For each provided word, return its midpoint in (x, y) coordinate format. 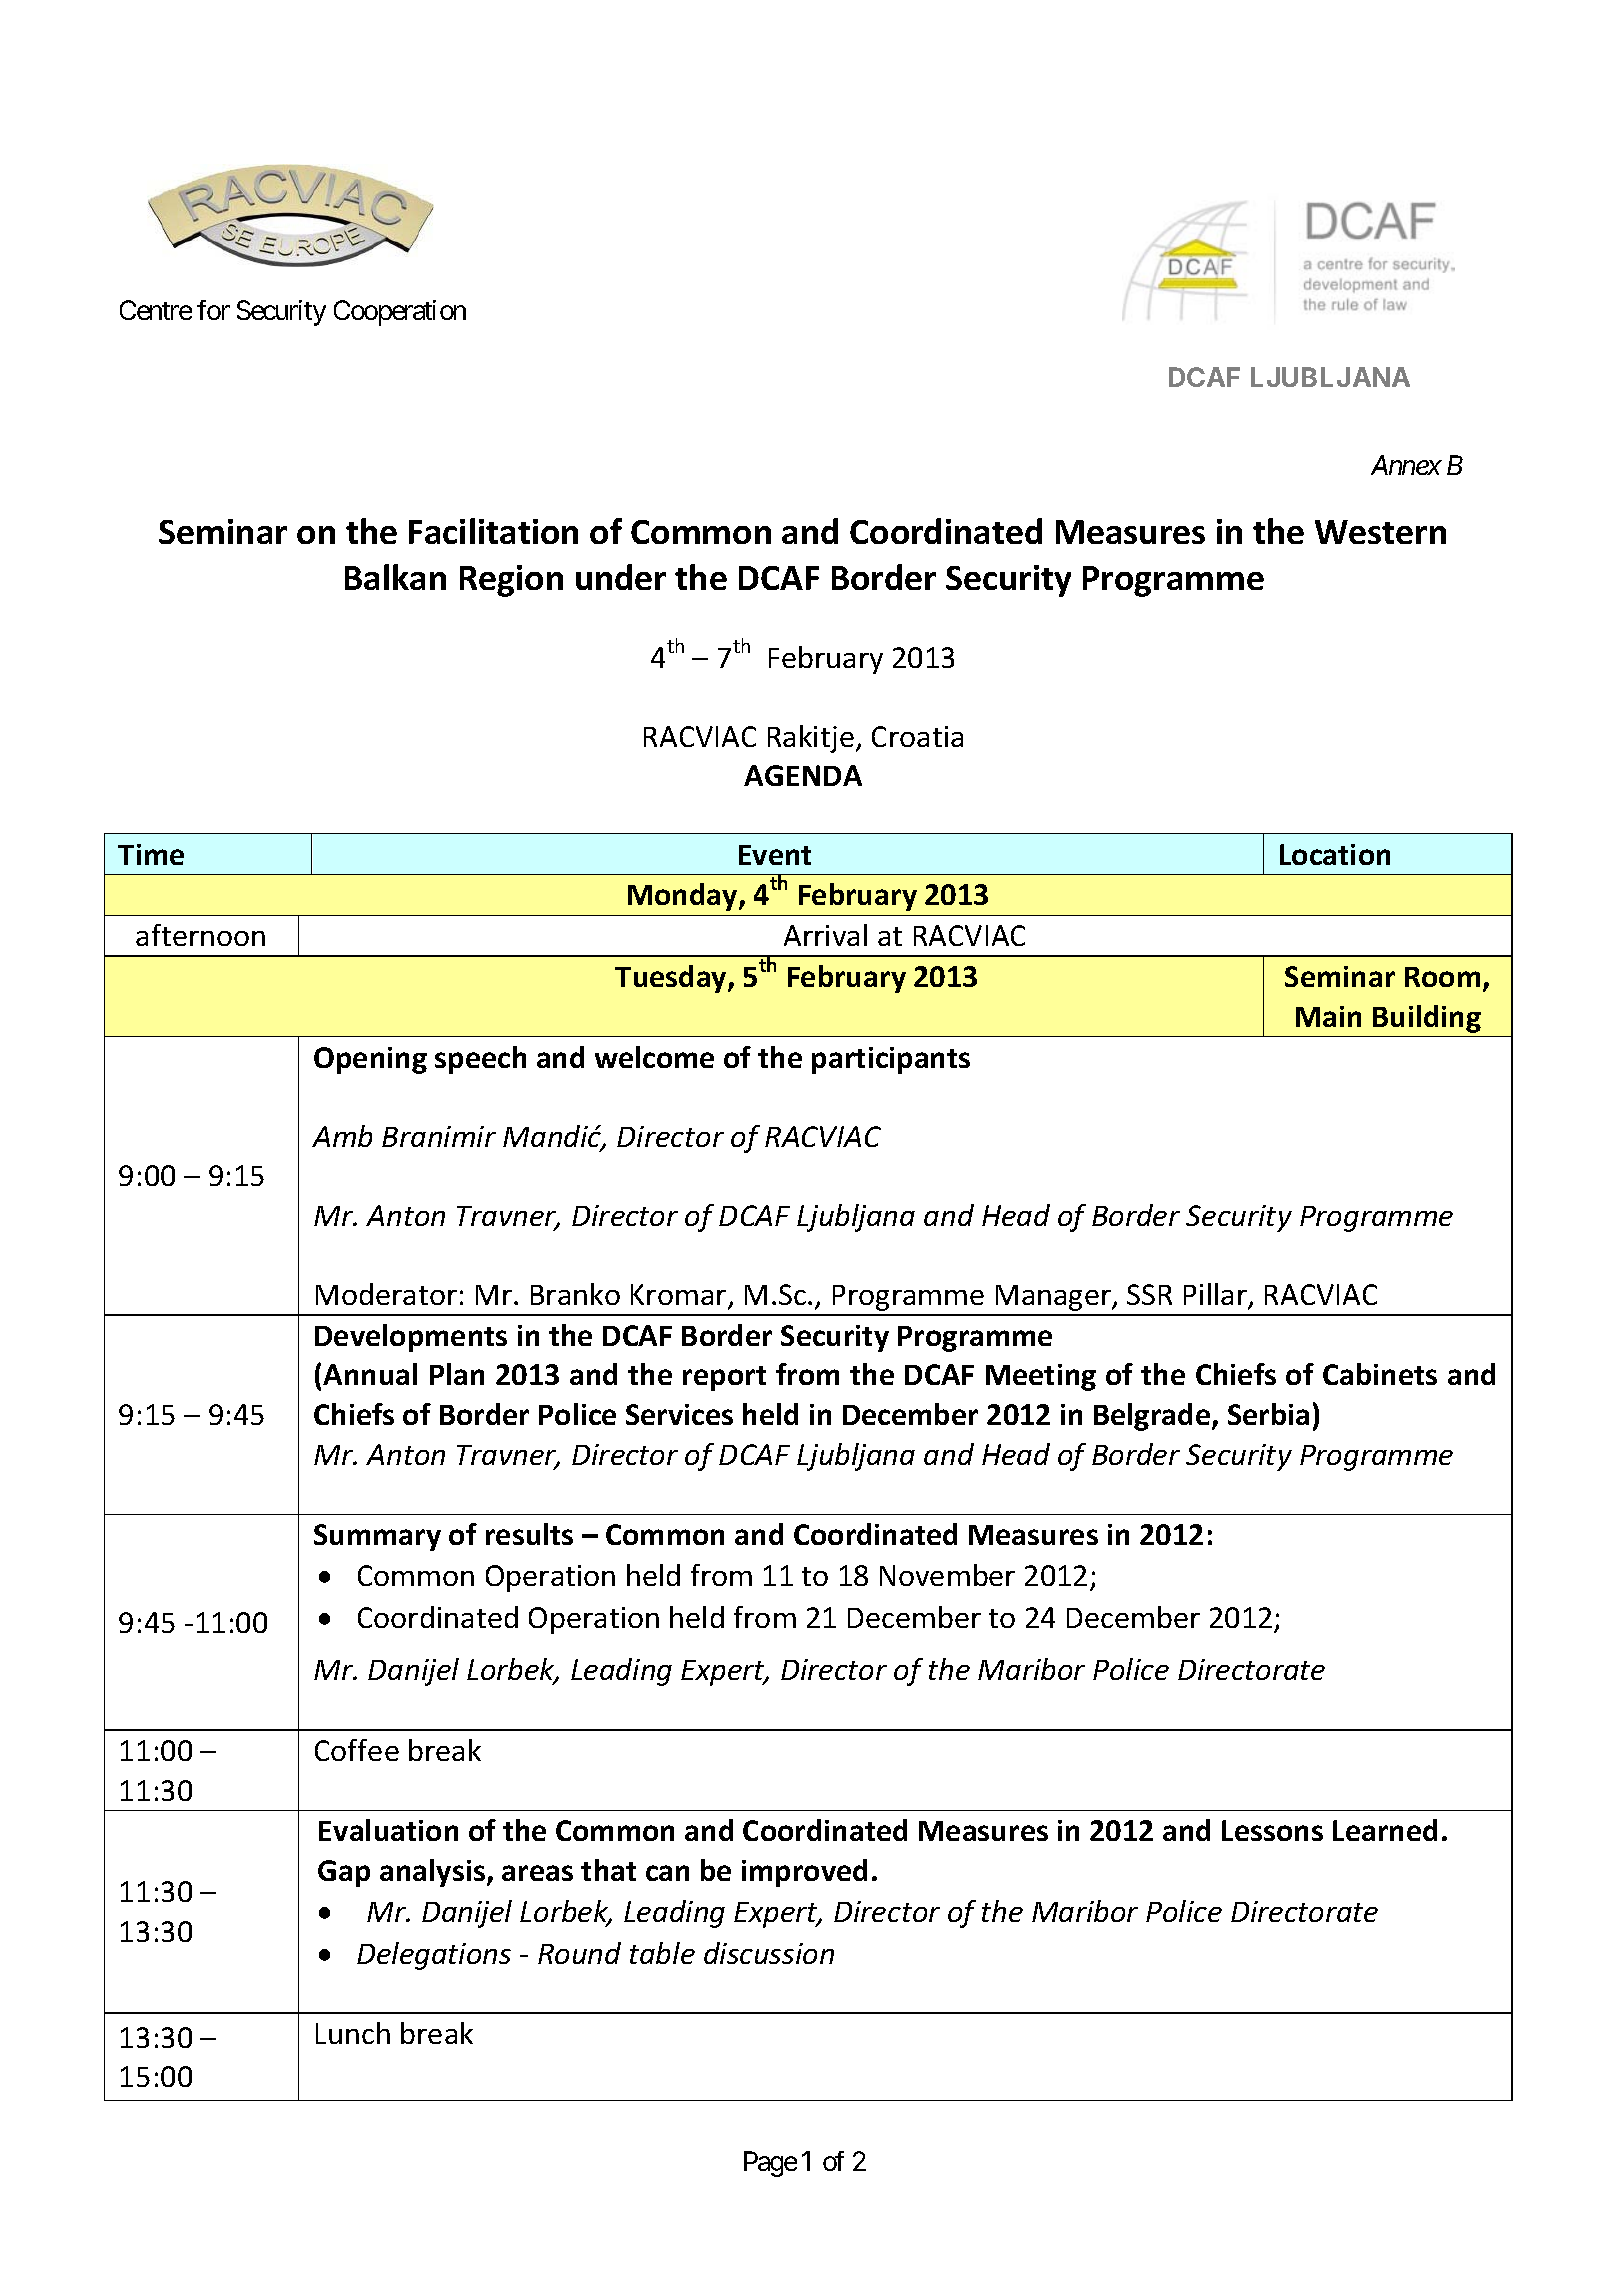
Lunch (353, 2033)
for (213, 310)
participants (891, 1060)
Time (151, 854)
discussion (769, 1953)
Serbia (1268, 1414)
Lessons (1272, 1830)
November (947, 1575)
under (621, 577)
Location (1335, 854)
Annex (1406, 465)
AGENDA (803, 775)
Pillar (1216, 1295)
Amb (342, 1136)
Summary (377, 1537)
